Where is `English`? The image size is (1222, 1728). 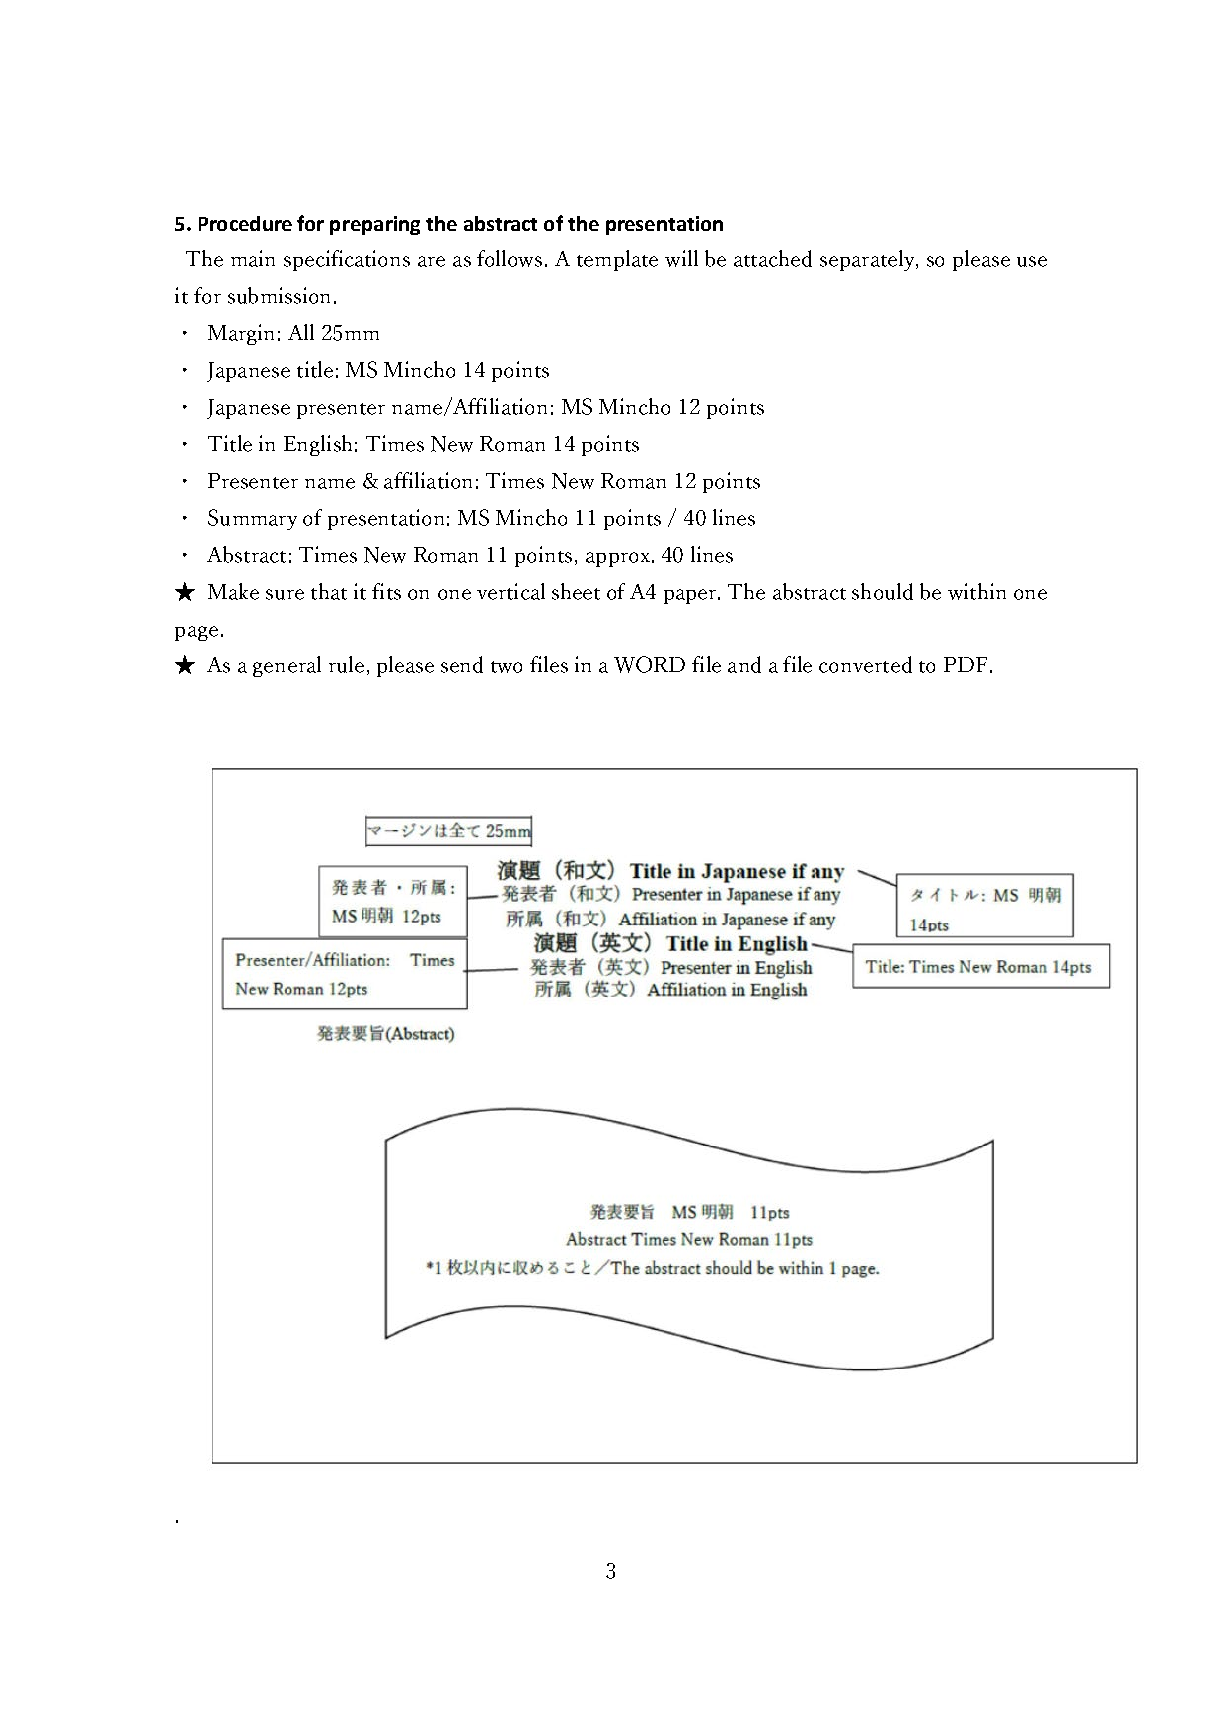
English is located at coordinates (318, 445).
